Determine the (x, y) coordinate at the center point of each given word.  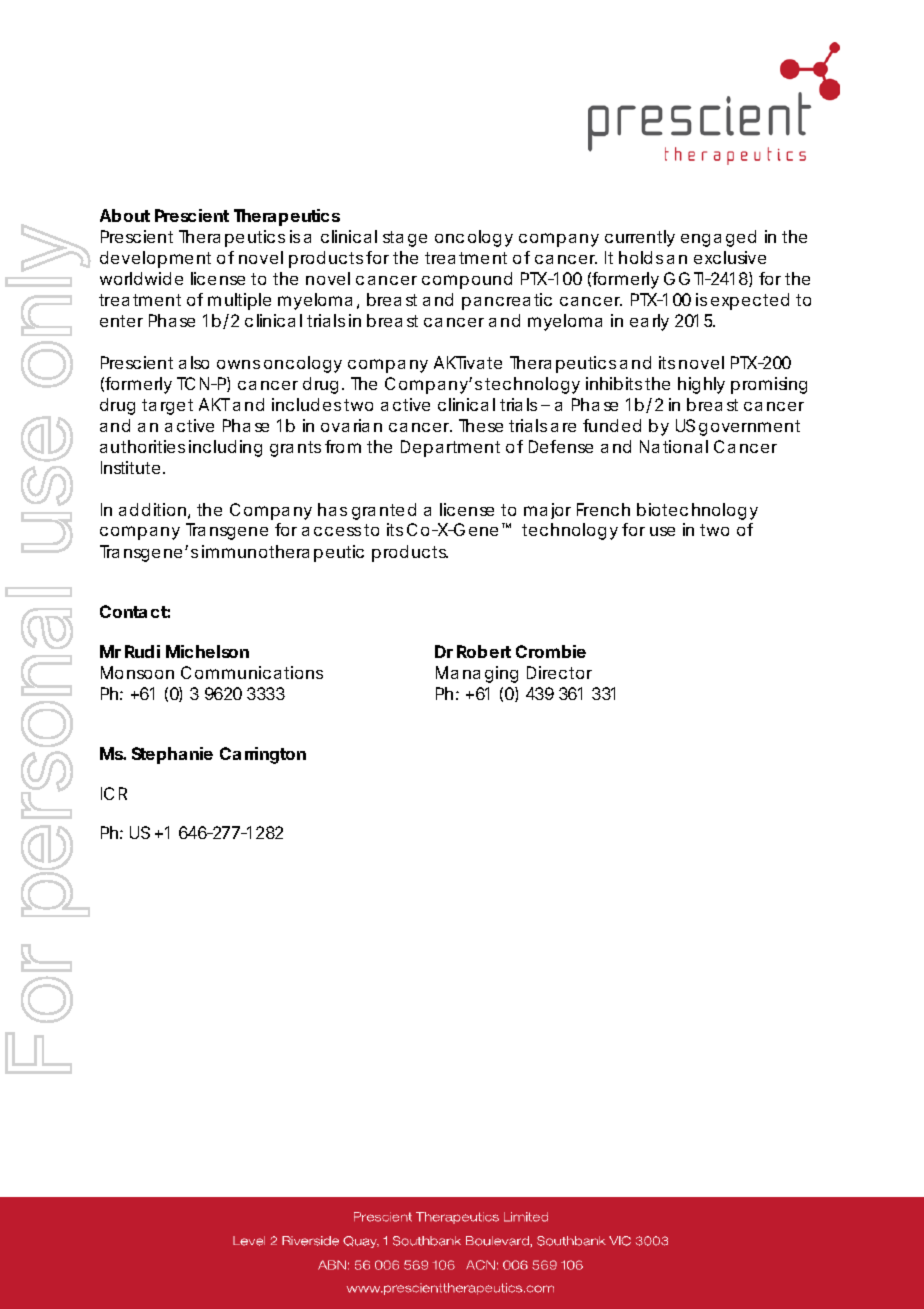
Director (559, 672)
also (194, 362)
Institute (130, 467)
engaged (718, 238)
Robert (484, 651)
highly (701, 385)
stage (405, 239)
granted (384, 511)
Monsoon (137, 672)
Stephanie (172, 755)
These (481, 425)
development (155, 259)
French (603, 509)
